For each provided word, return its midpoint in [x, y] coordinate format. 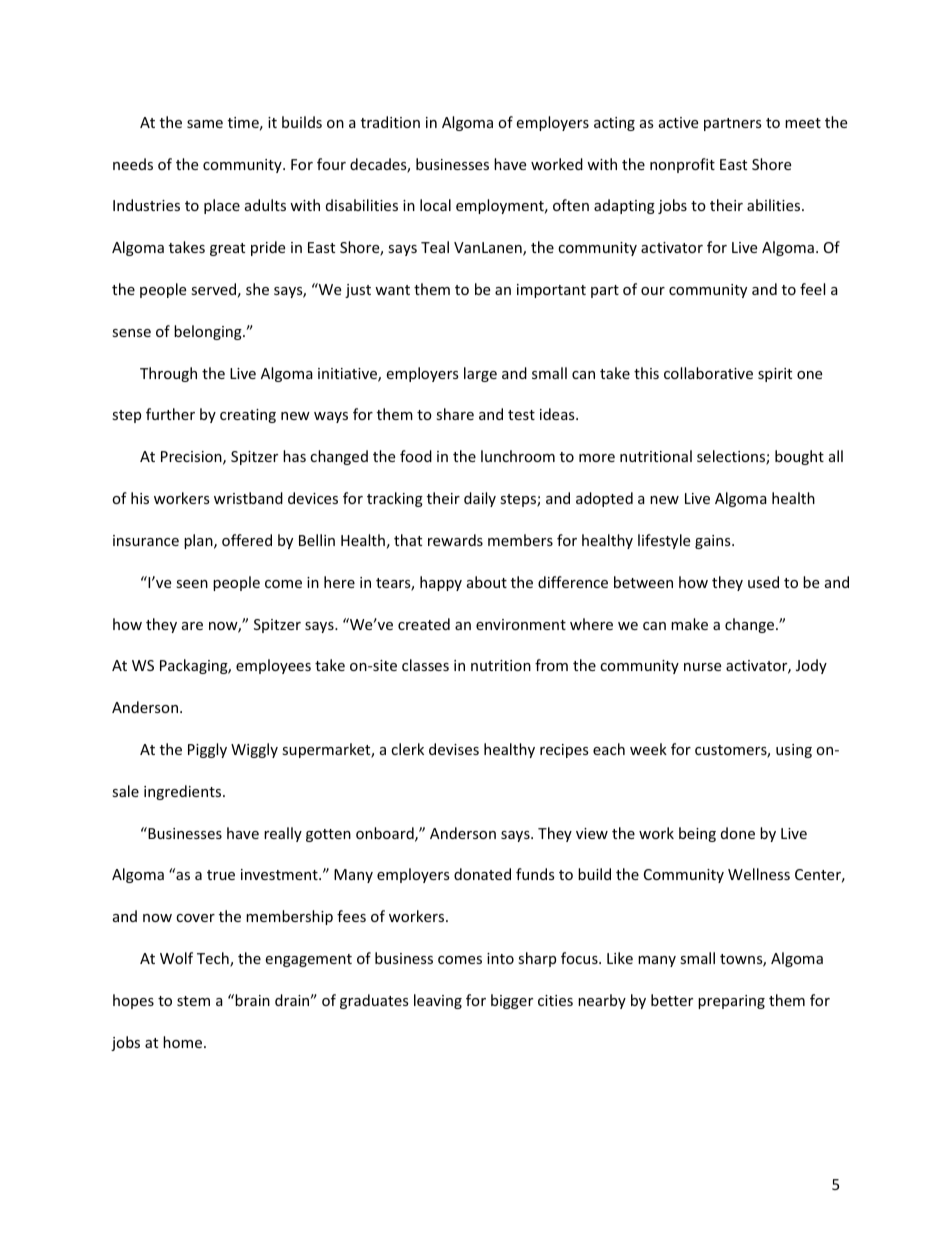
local [435, 205]
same [205, 124]
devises [454, 749]
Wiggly [254, 750]
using [794, 751]
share [455, 414]
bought [799, 457]
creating [248, 416]
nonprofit [682, 165]
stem [193, 1001]
